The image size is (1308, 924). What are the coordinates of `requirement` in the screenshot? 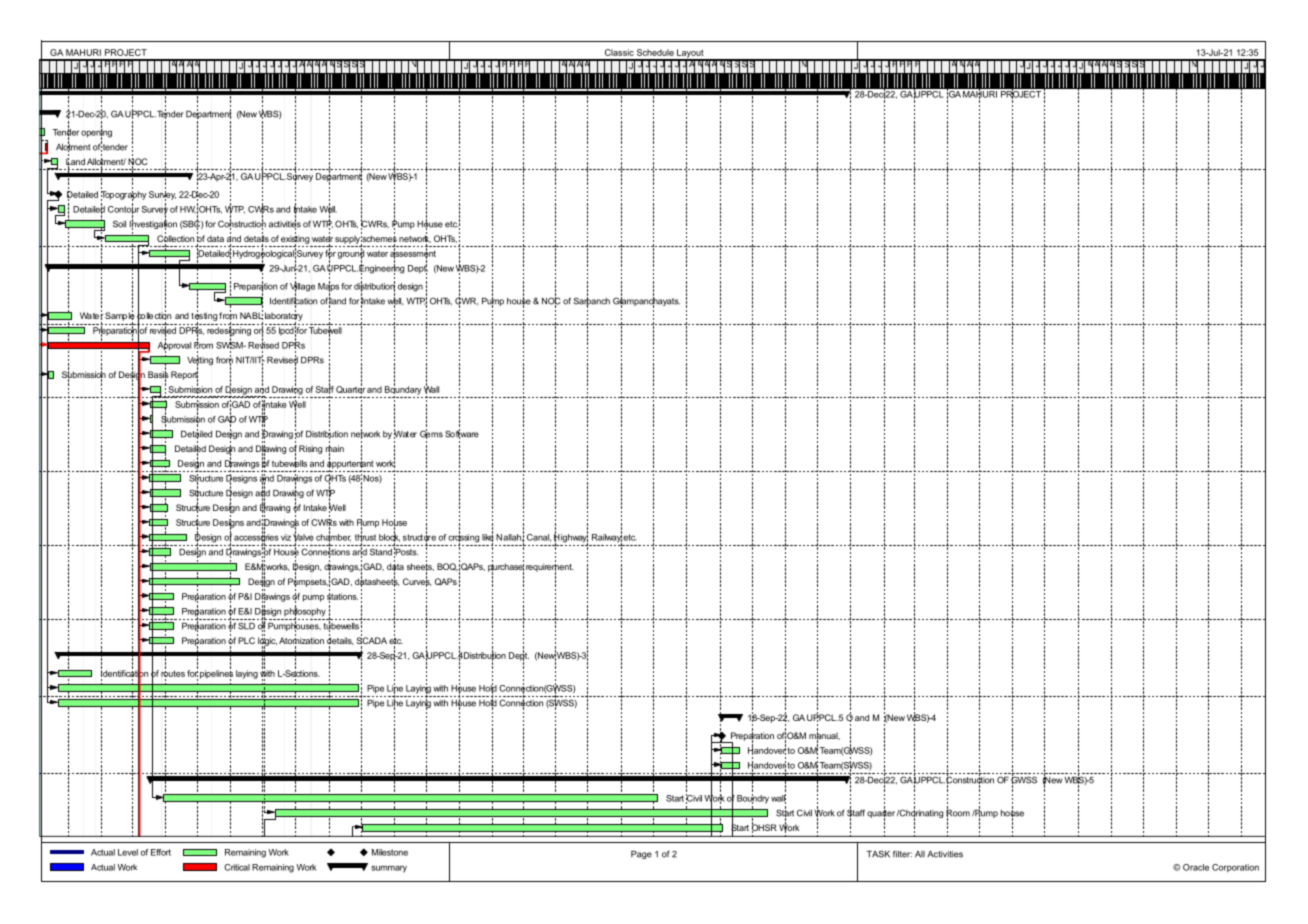 It's located at (550, 567).
